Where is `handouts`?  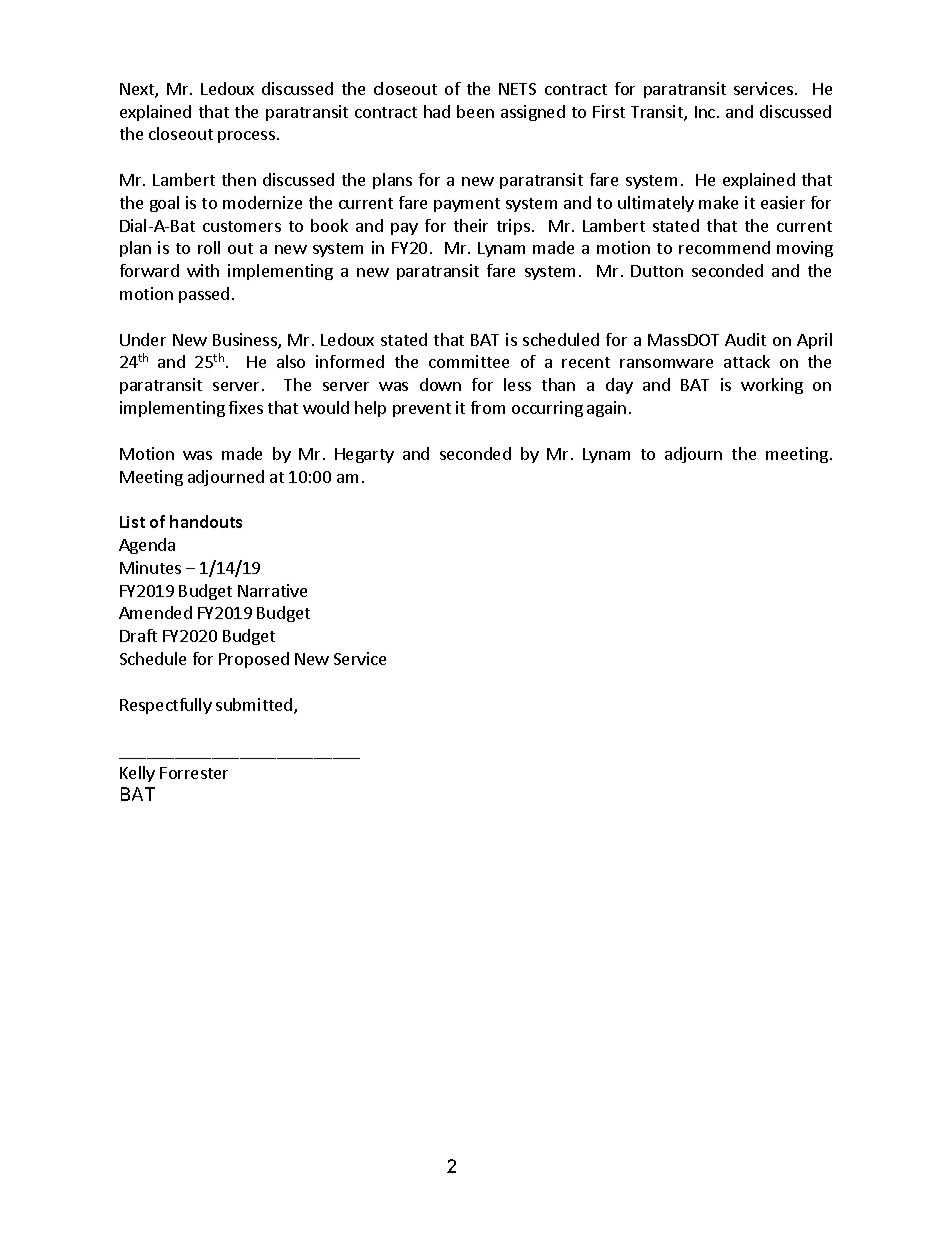 handouts is located at coordinates (206, 521).
